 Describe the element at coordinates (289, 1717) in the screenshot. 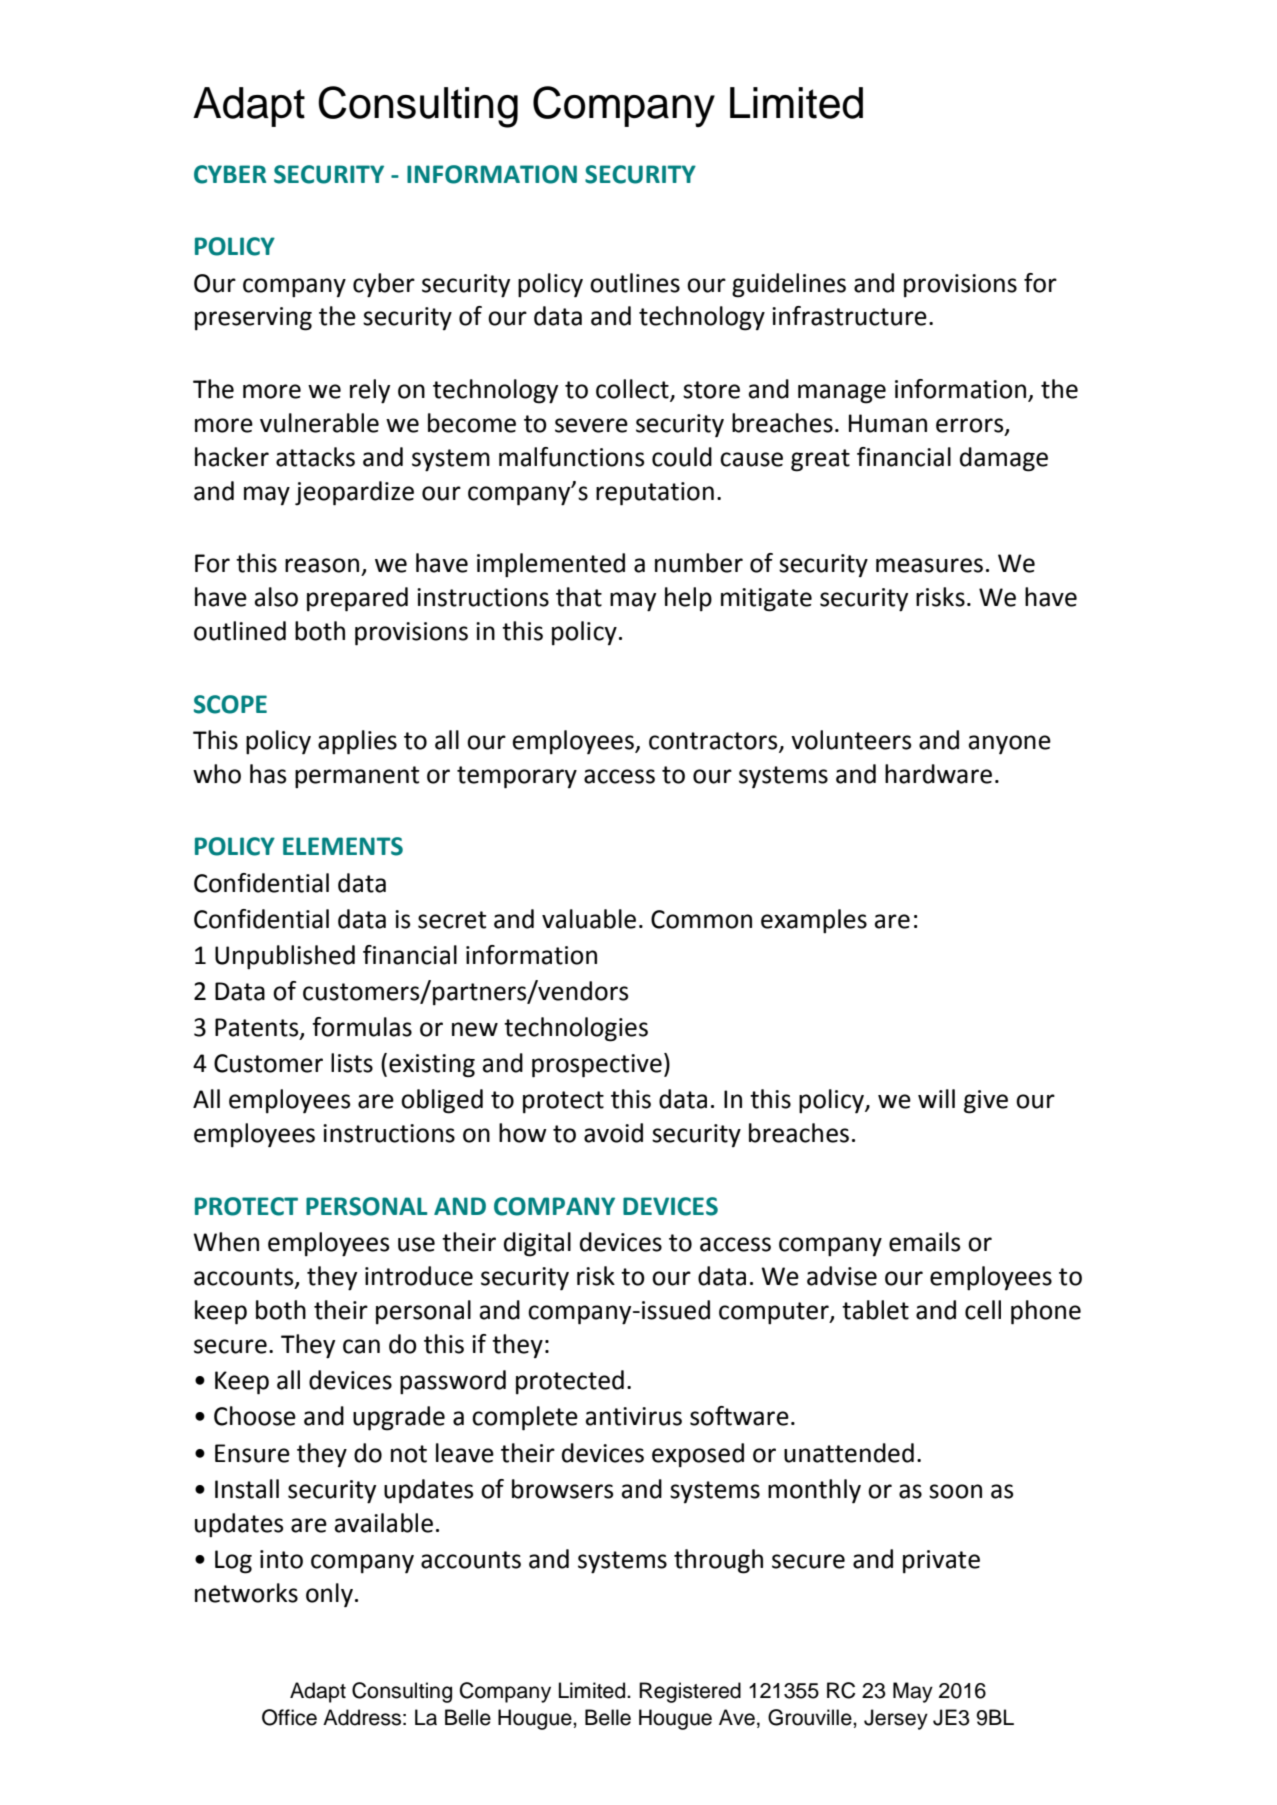

I see `Office` at that location.
